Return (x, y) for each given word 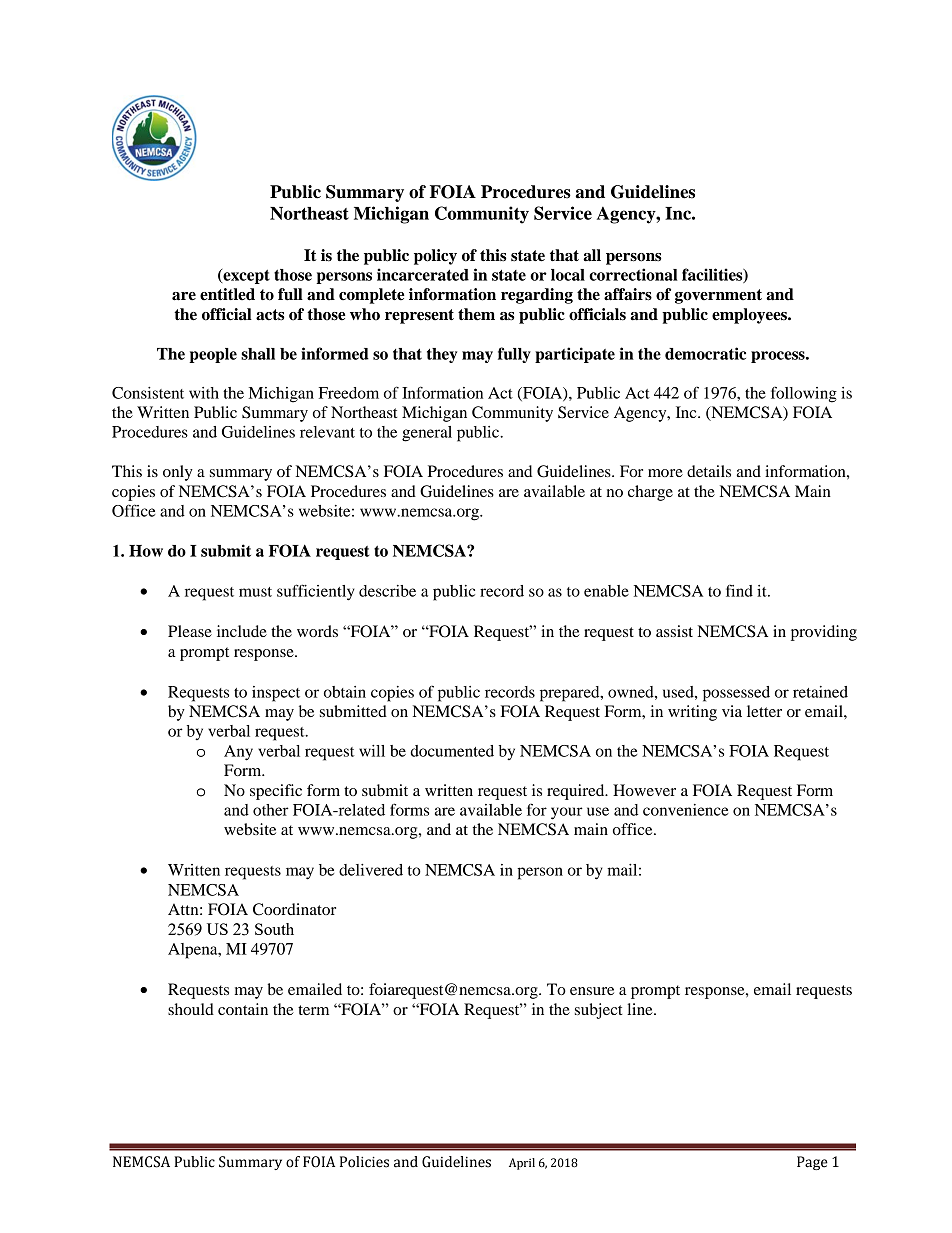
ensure (592, 991)
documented (452, 751)
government (718, 296)
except (245, 276)
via (732, 711)
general (427, 434)
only (178, 473)
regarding (537, 296)
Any (238, 753)
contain (243, 1009)
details (709, 471)
